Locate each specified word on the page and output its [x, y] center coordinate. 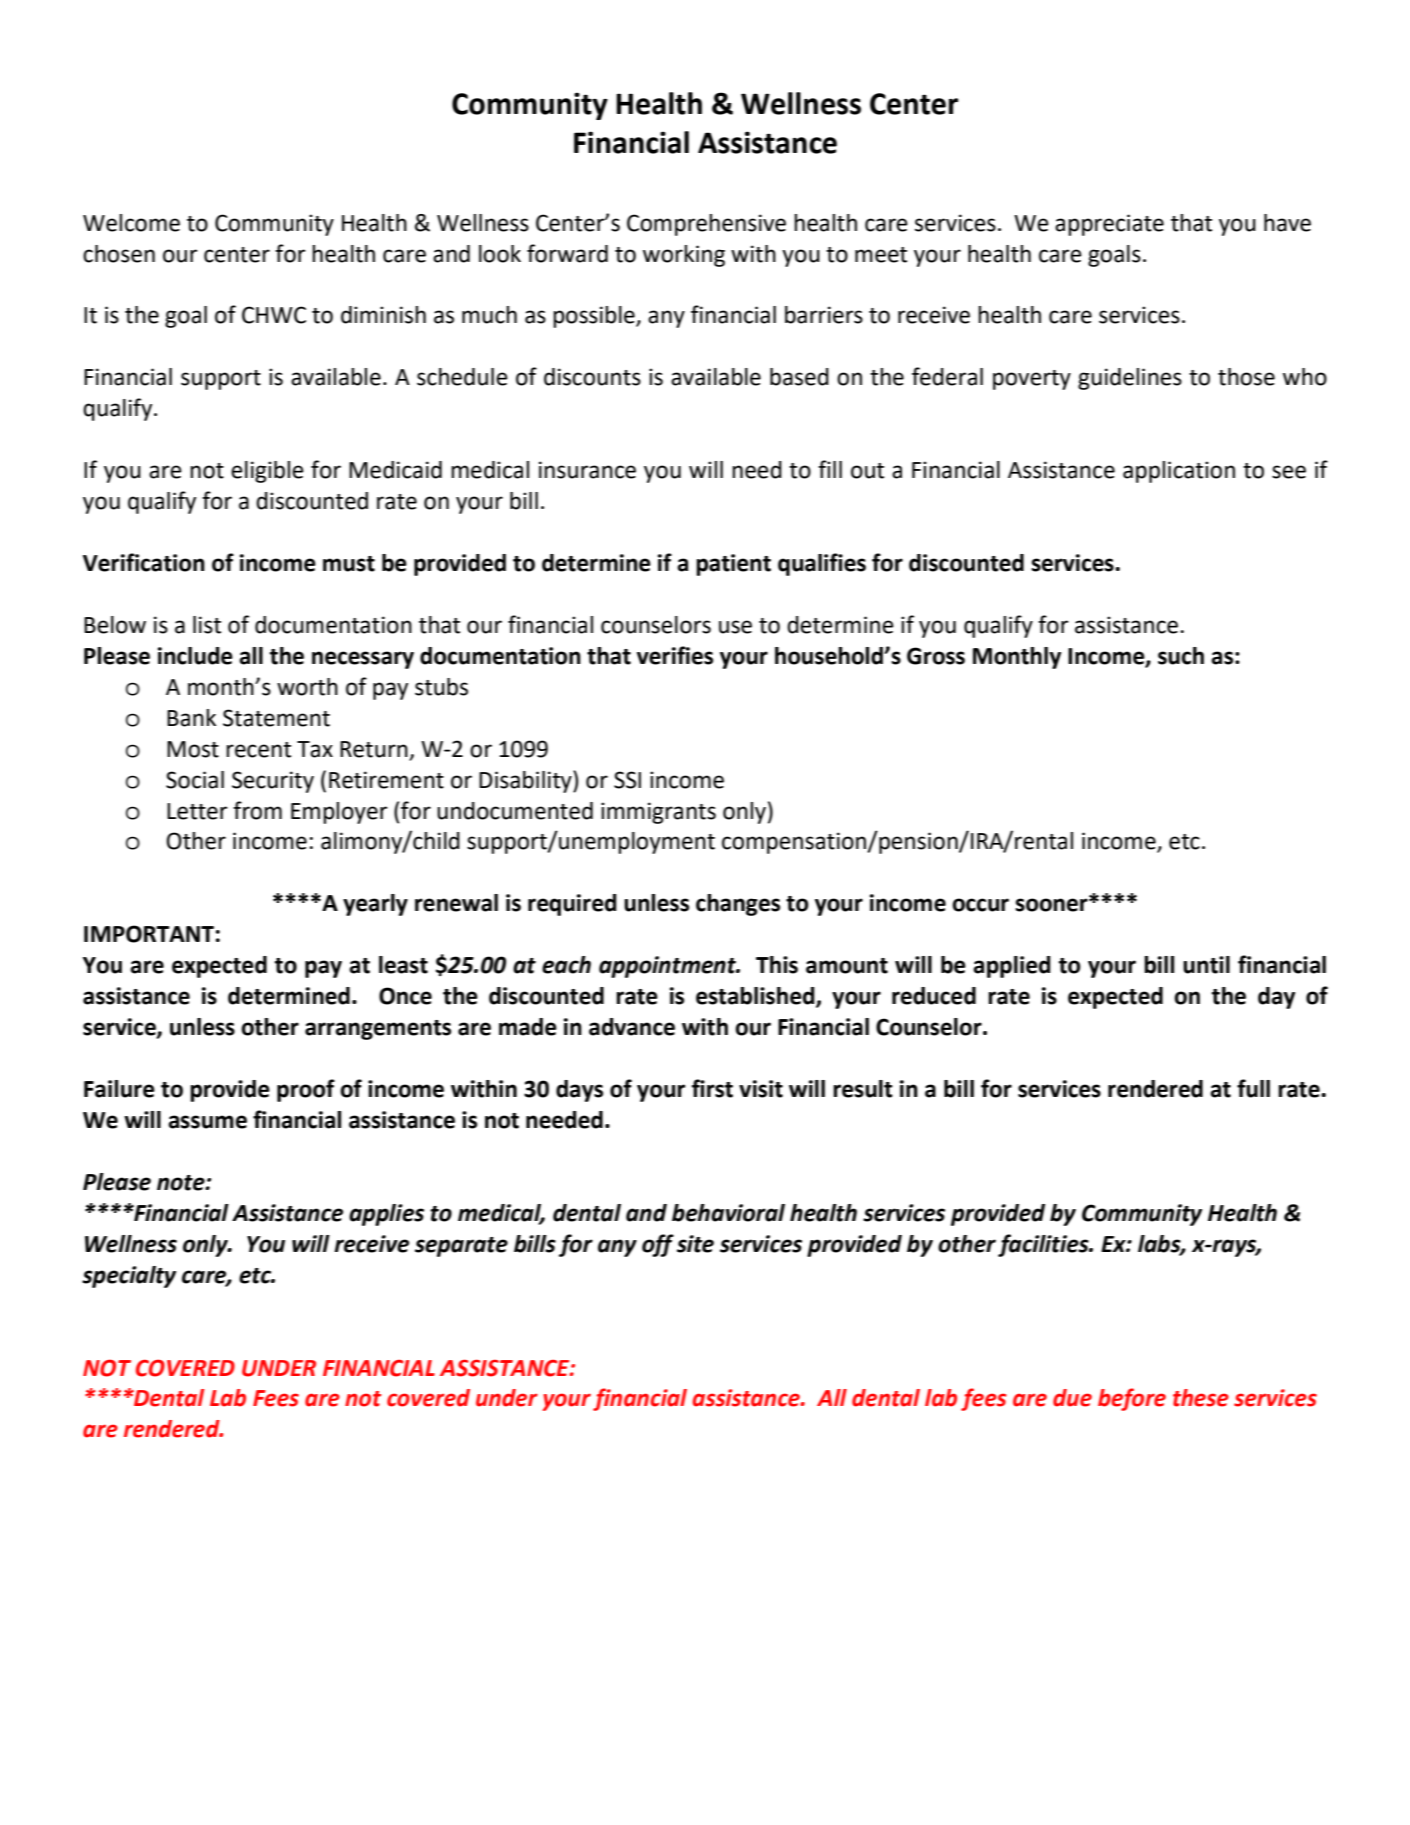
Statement [276, 718]
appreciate [1109, 225]
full [1253, 1088]
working [684, 256]
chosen [119, 254]
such [1181, 656]
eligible [267, 472]
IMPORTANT [149, 934]
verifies [675, 655]
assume [207, 1122]
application [1179, 472]
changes [738, 905]
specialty [129, 1277]
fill [830, 469]
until [1206, 965]
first [712, 1088]
